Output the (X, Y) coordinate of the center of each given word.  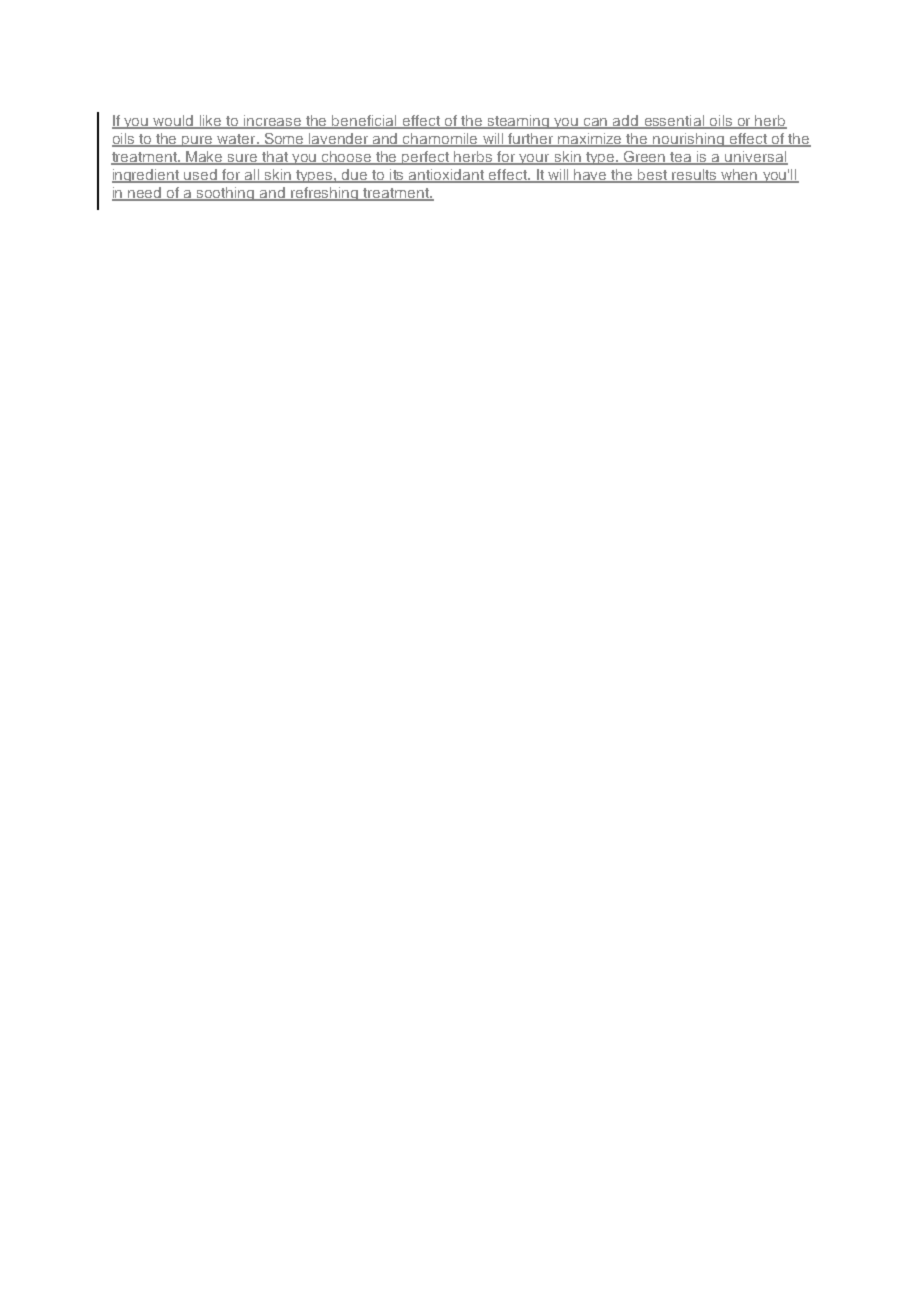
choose (347, 158)
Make (205, 158)
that (275, 158)
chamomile (440, 140)
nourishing (689, 140)
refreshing (325, 194)
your (534, 159)
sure (243, 159)
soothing (226, 194)
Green (645, 158)
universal (756, 158)
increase (273, 122)
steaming (518, 122)
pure (198, 141)
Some (285, 140)
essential (674, 122)
